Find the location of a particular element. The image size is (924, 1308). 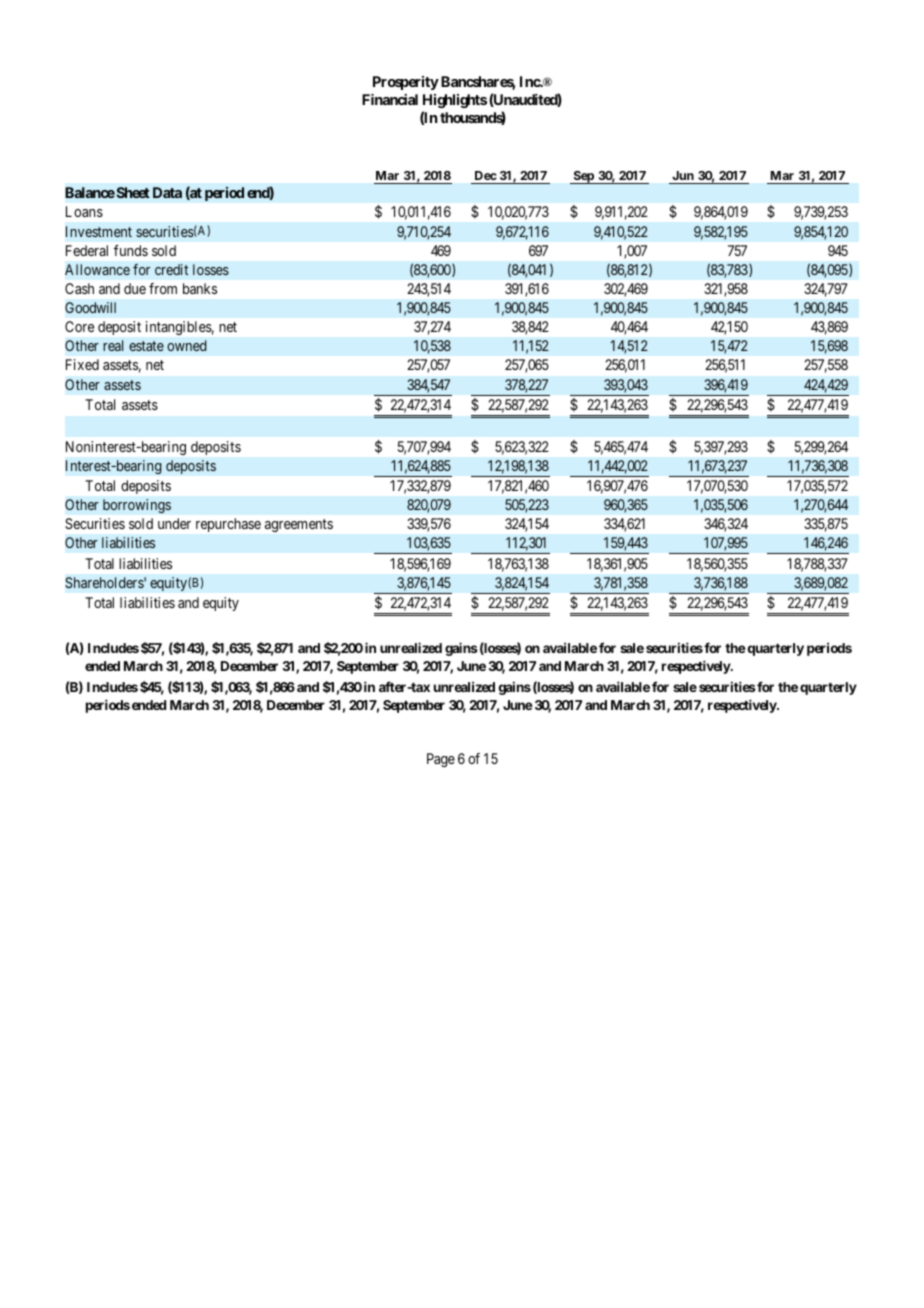

agreements is located at coordinates (299, 525).
